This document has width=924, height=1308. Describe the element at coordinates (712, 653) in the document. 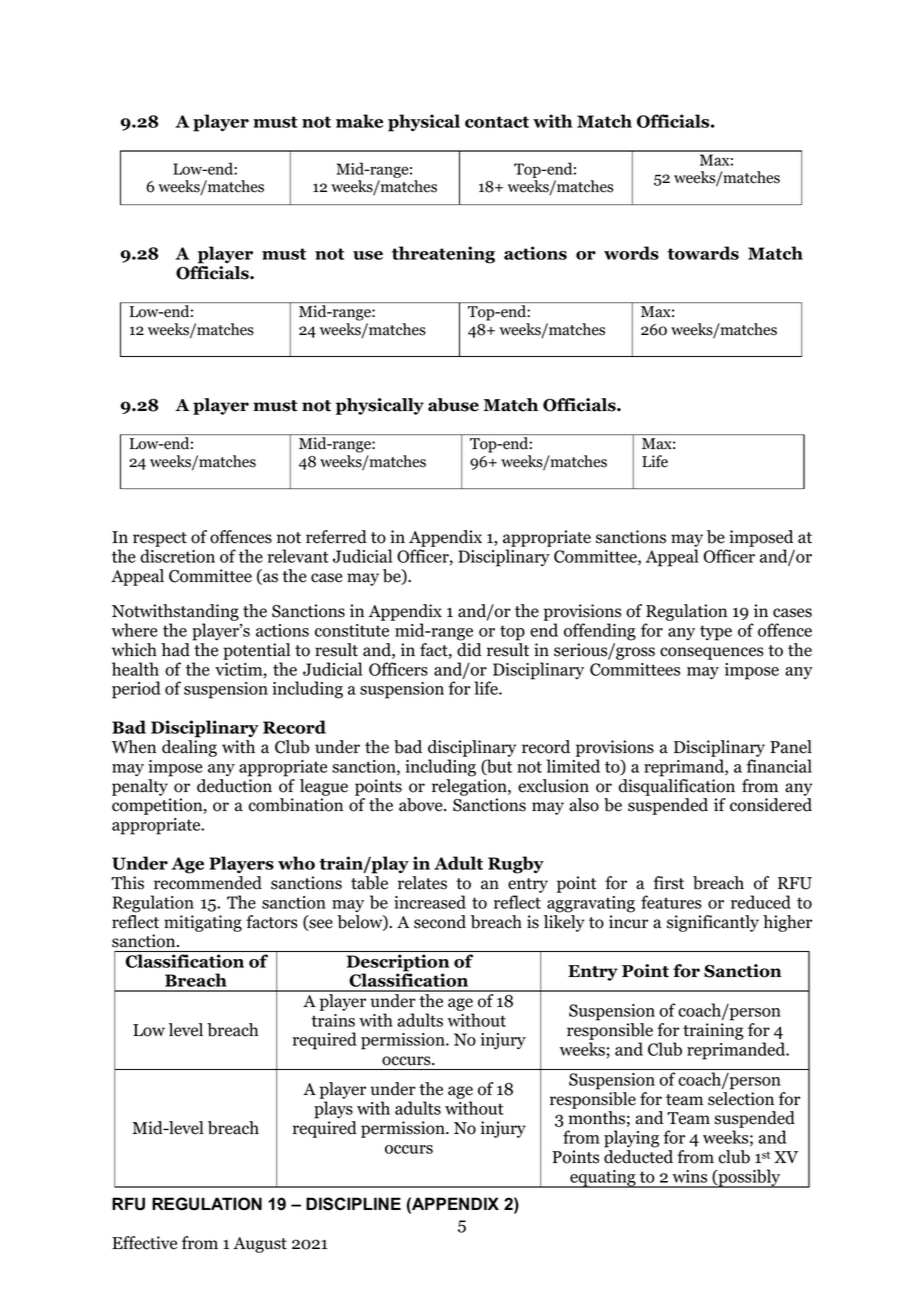

I see `consequences` at that location.
